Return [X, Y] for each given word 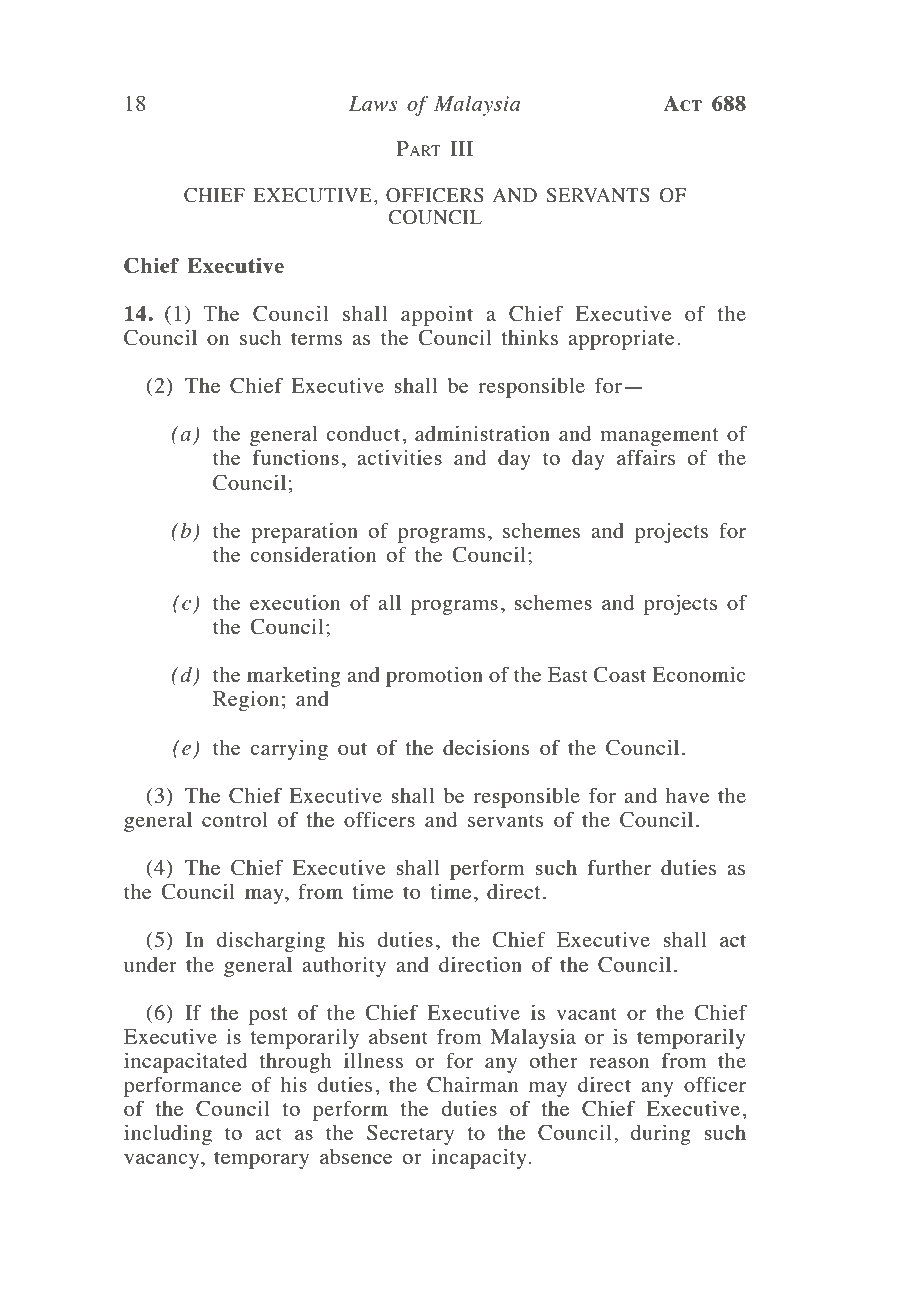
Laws [373, 103]
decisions [486, 747]
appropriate [621, 340]
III [461, 148]
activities [399, 457]
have [687, 795]
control [235, 819]
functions [296, 457]
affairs [646, 457]
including [168, 1134]
